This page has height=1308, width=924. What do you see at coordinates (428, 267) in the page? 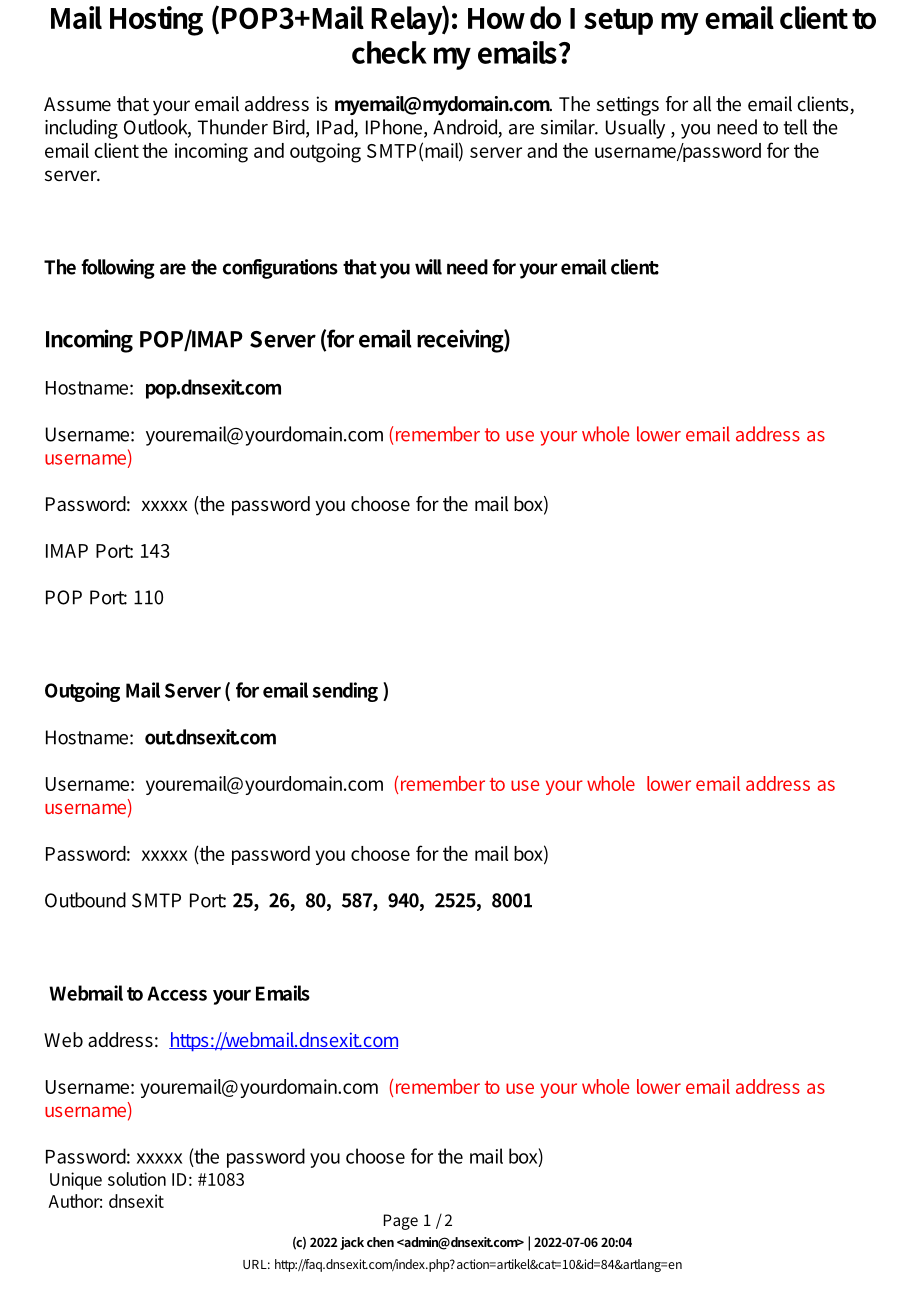
I see `will` at bounding box center [428, 267].
